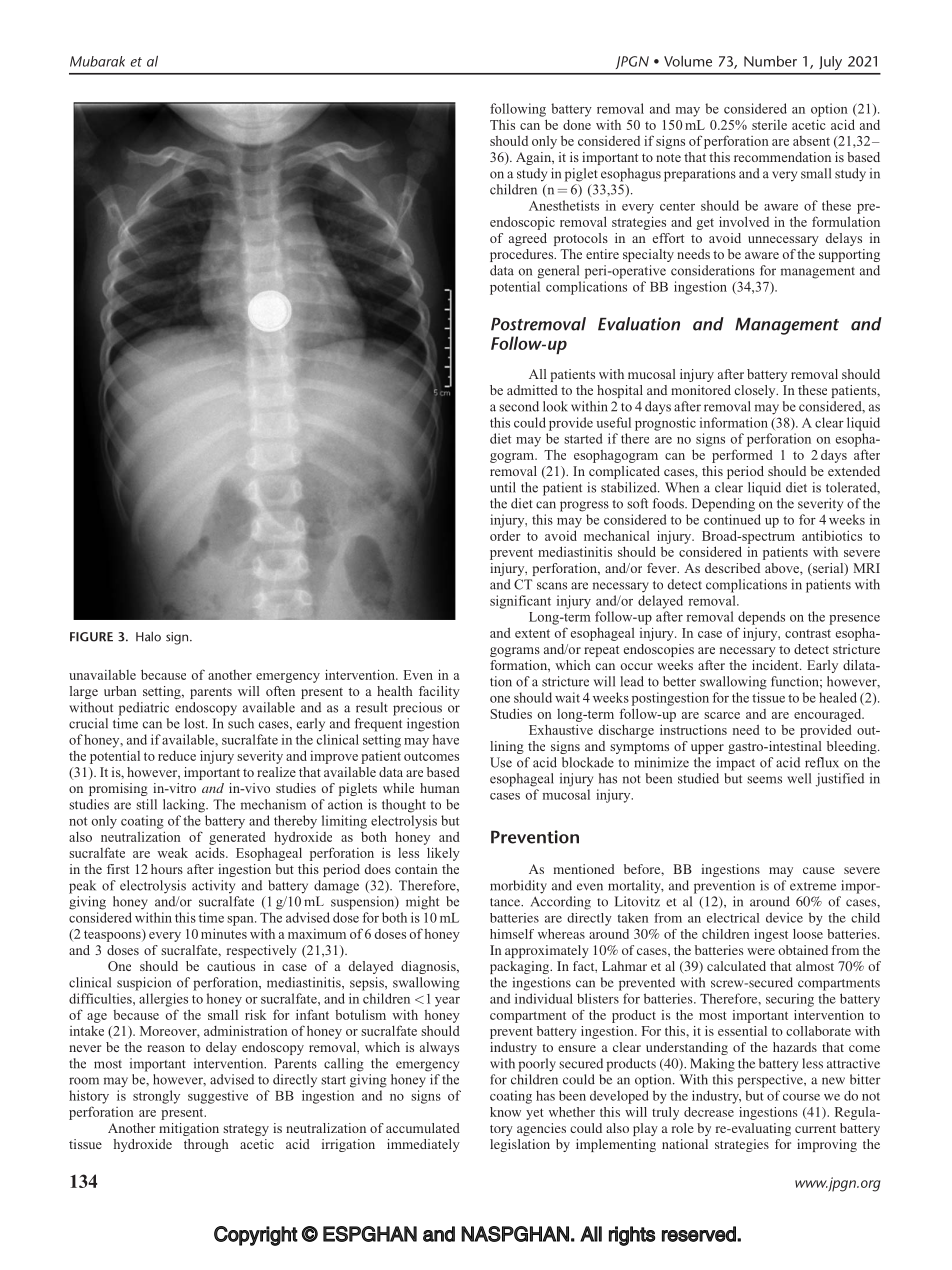  What do you see at coordinates (519, 406) in the image?
I see `second` at bounding box center [519, 406].
